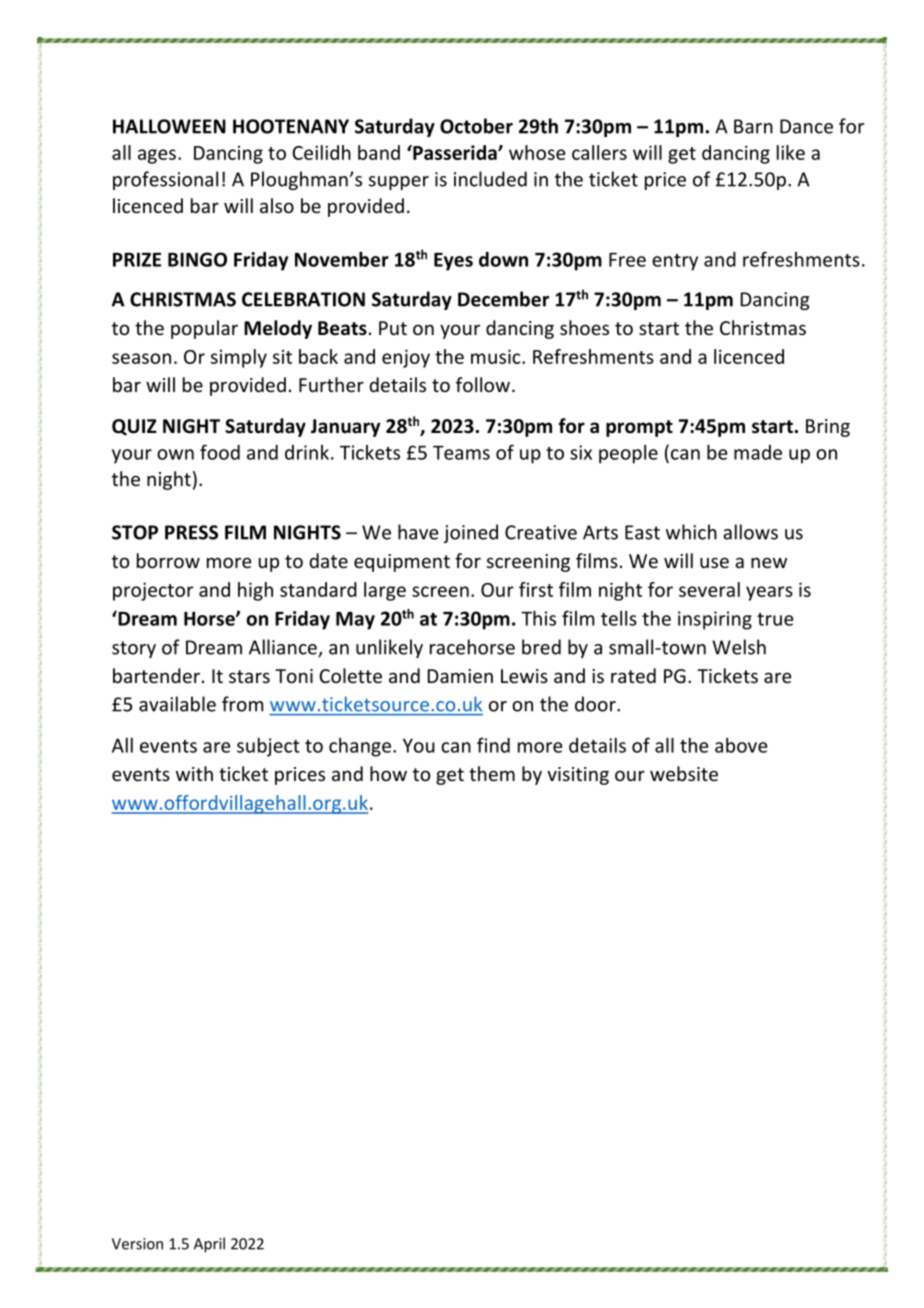 The height and width of the page is (1308, 924). I want to click on with, so click(194, 773).
